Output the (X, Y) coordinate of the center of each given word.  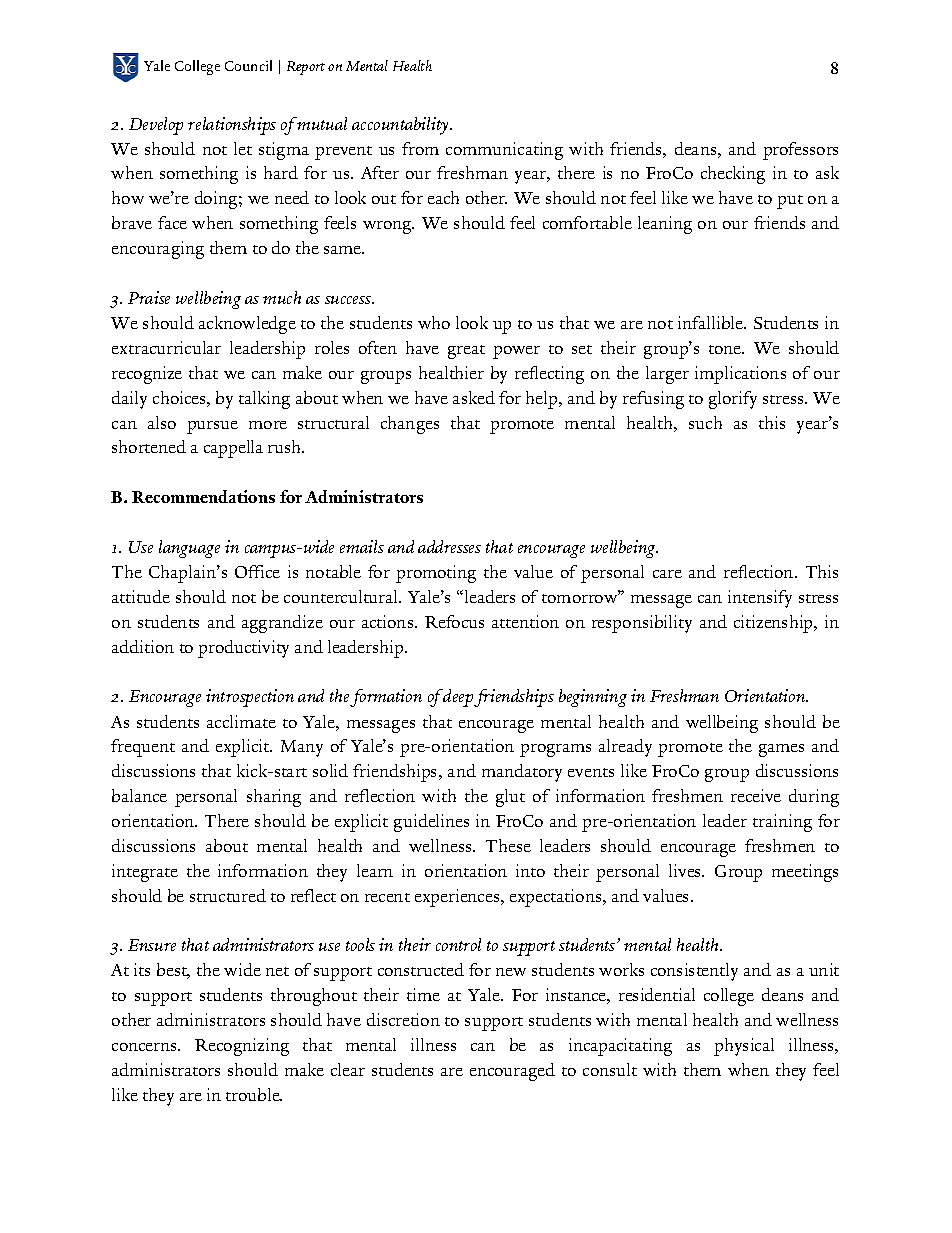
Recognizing (242, 1047)
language (189, 549)
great (466, 352)
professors (800, 151)
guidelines (431, 823)
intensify (760, 599)
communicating (504, 151)
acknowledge (247, 325)
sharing (274, 798)
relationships (232, 126)
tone (726, 349)
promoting (436, 574)
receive (756, 795)
